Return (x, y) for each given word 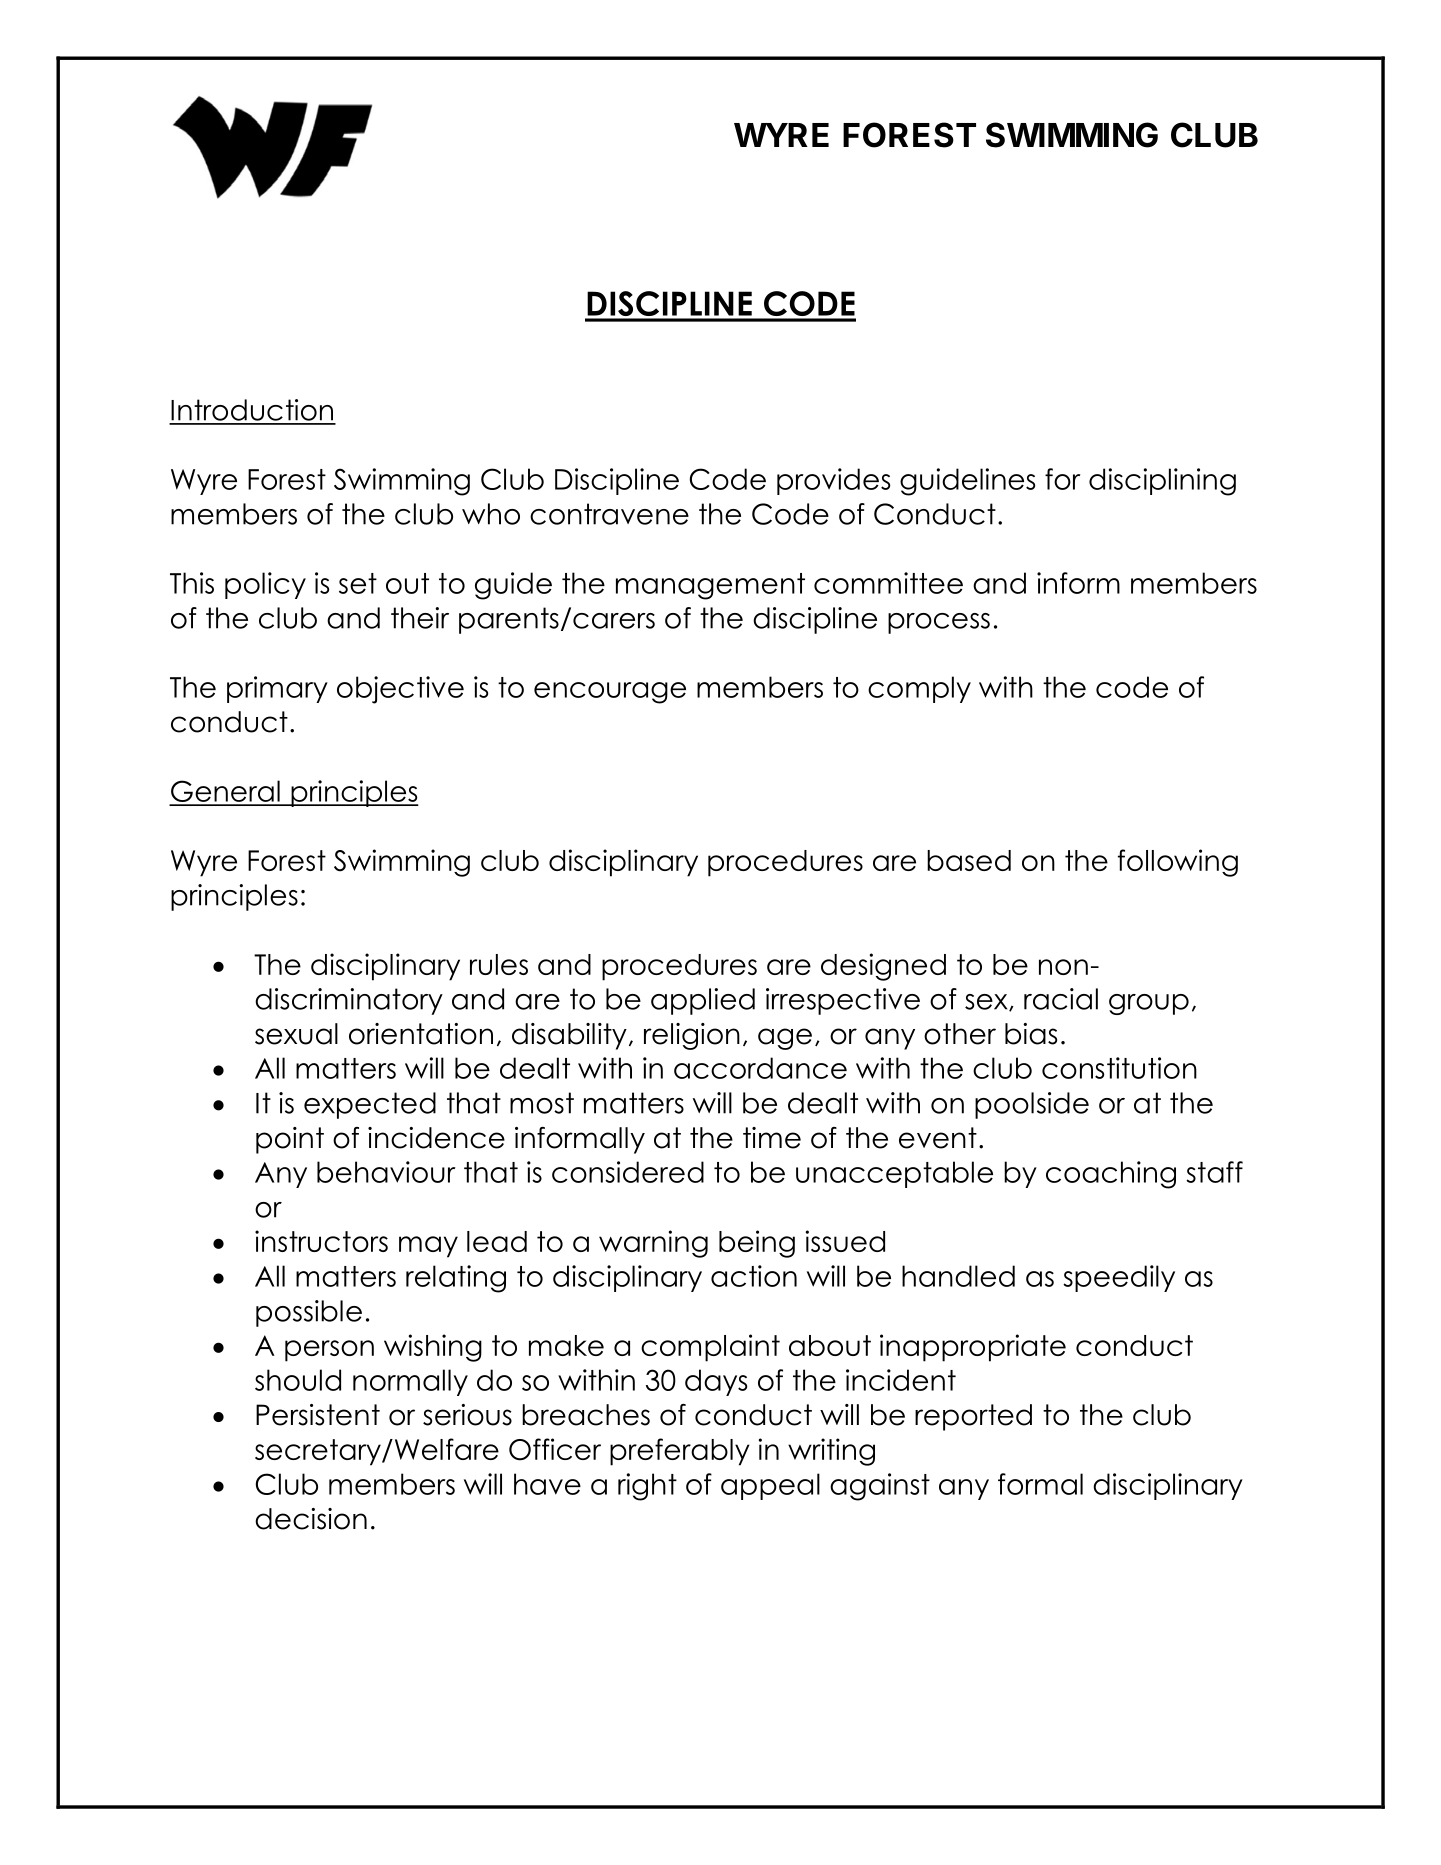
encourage (610, 693)
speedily (1119, 1278)
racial (1061, 999)
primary (277, 689)
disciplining (1162, 482)
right (647, 1487)
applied (703, 1001)
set (358, 583)
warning (653, 1244)
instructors (321, 1241)
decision (311, 1519)
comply (919, 689)
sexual (296, 1034)
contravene (609, 514)
